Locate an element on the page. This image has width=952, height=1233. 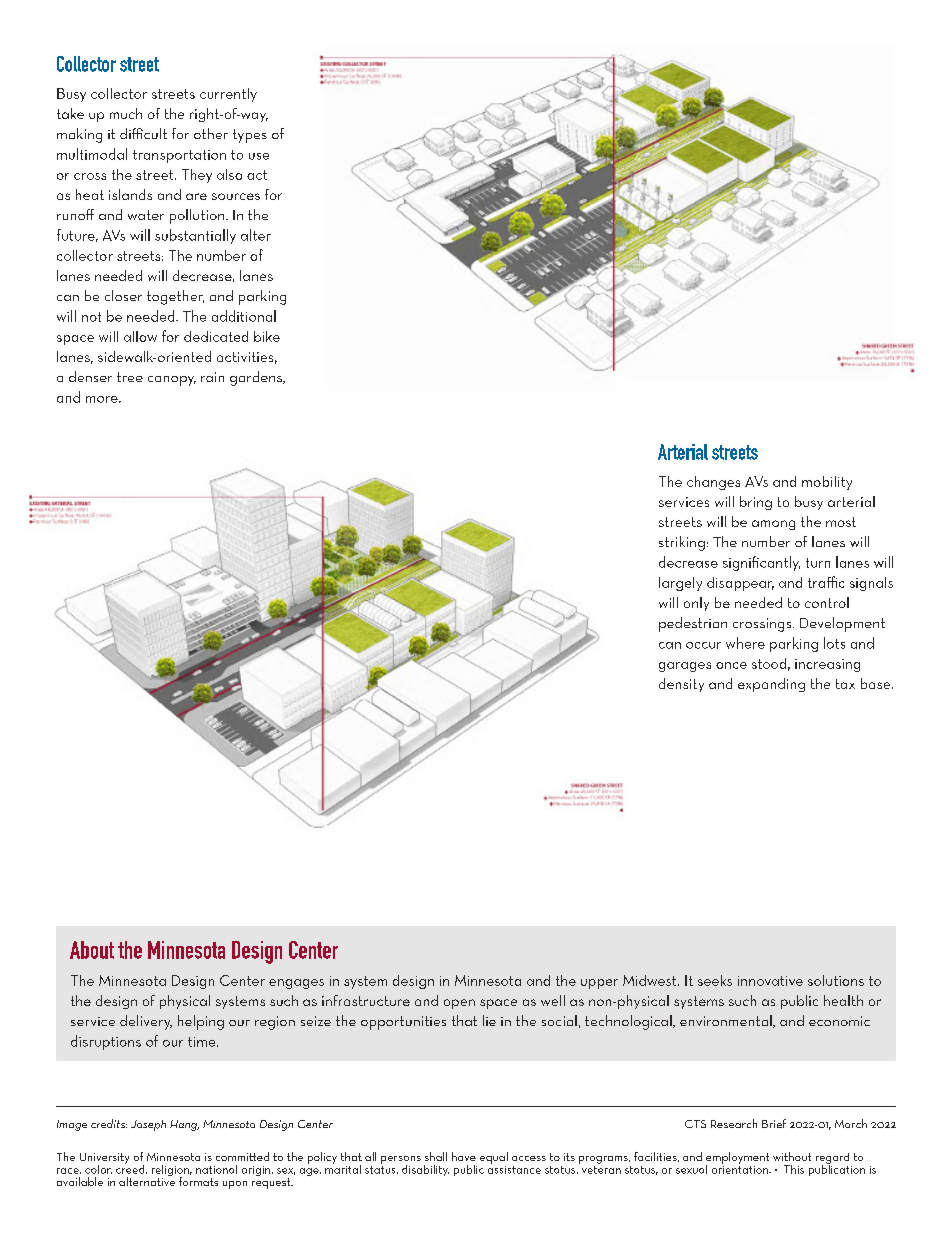
mobility is located at coordinates (827, 483).
